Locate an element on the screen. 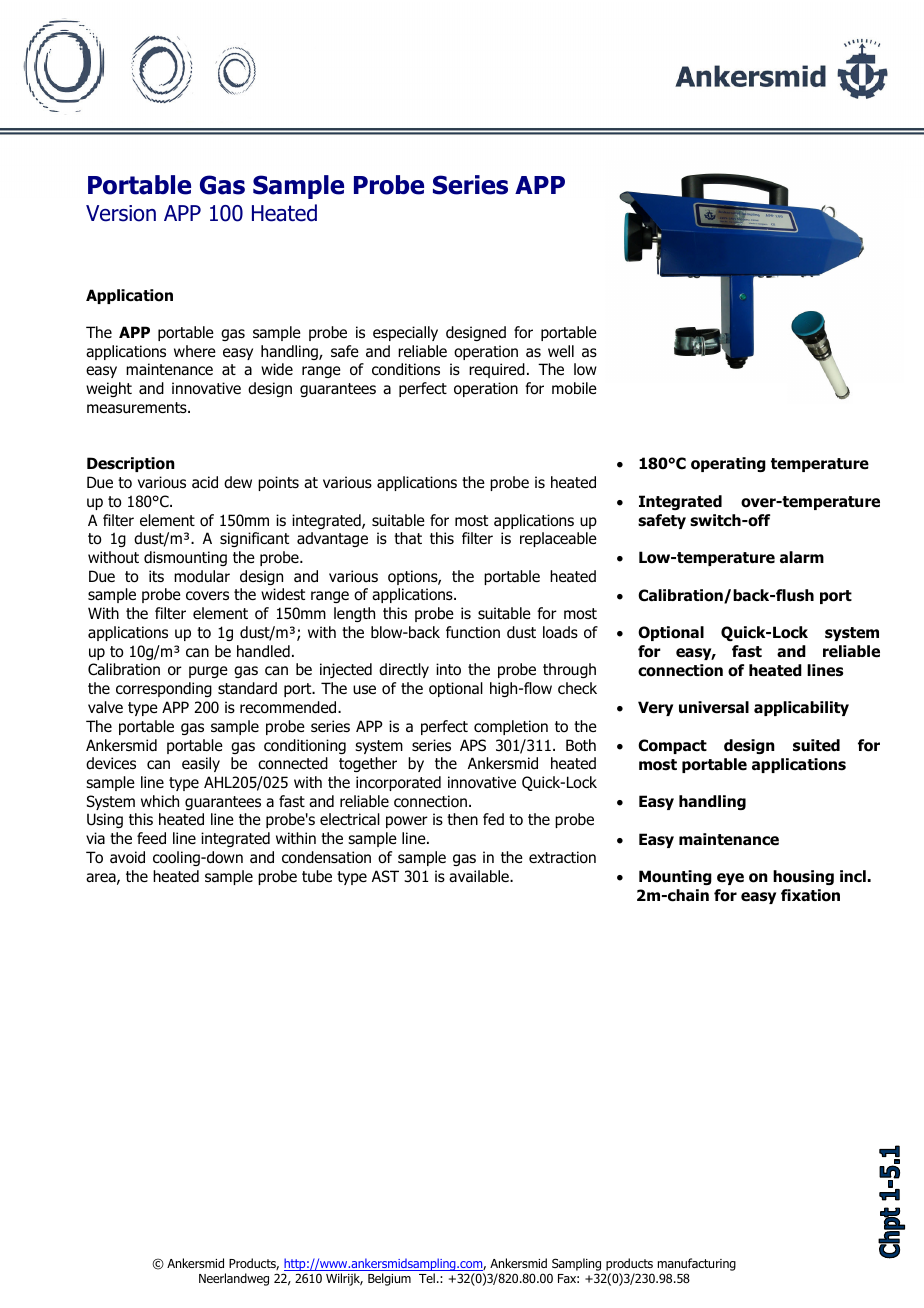 This screenshot has height=1308, width=924. especially is located at coordinates (405, 333).
